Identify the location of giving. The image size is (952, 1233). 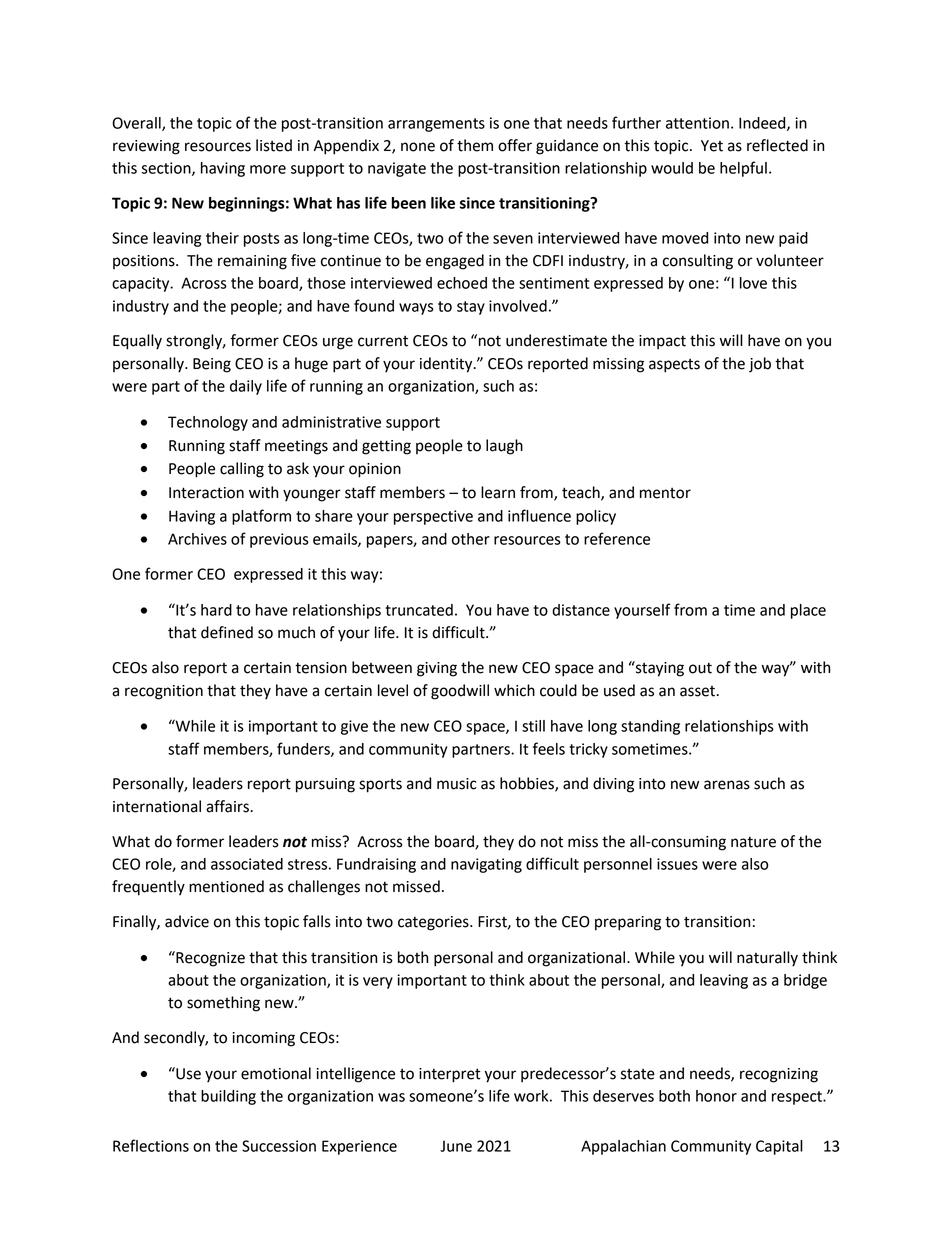
(437, 669).
